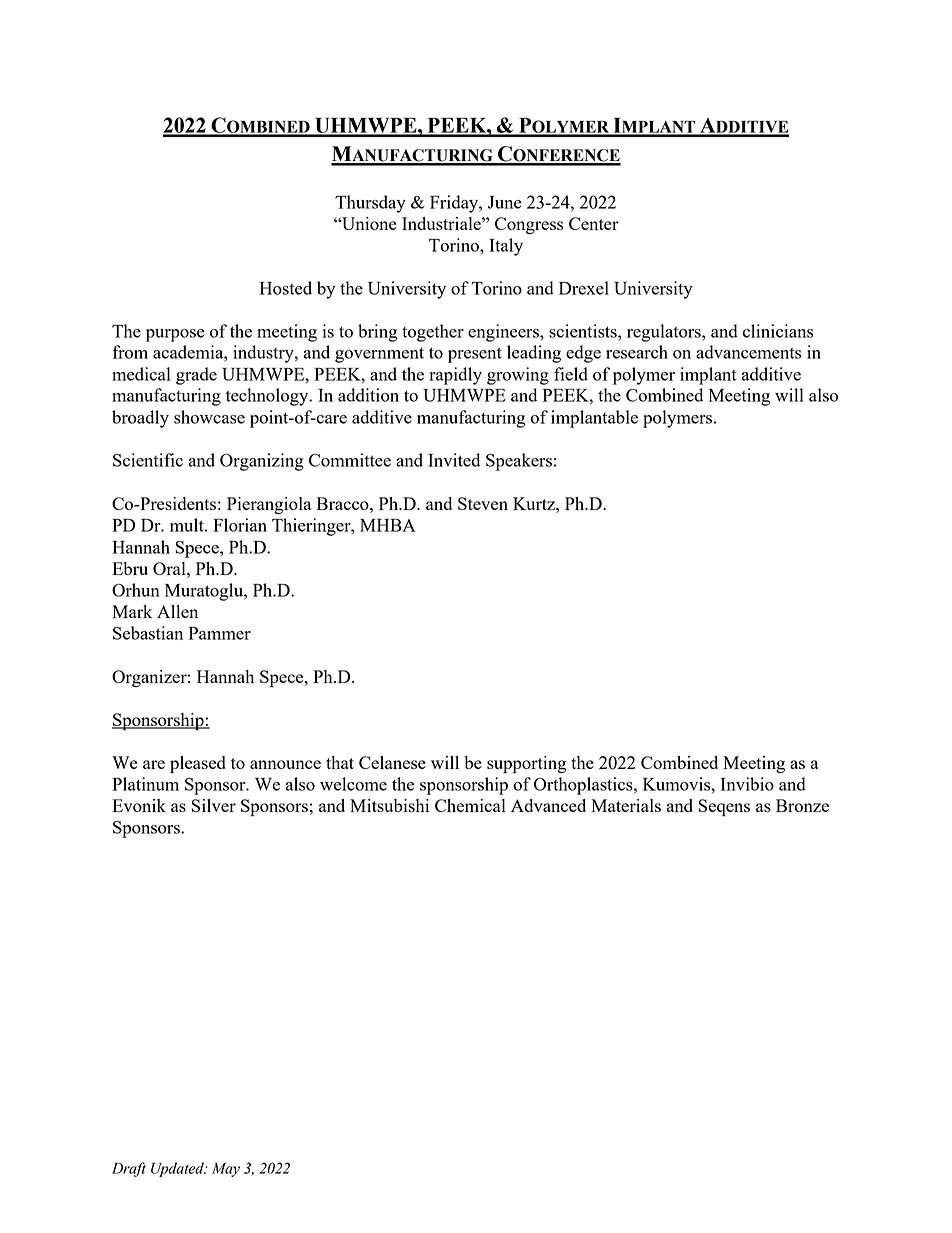  Describe the element at coordinates (286, 288) in the page. I see `Hosted` at that location.
